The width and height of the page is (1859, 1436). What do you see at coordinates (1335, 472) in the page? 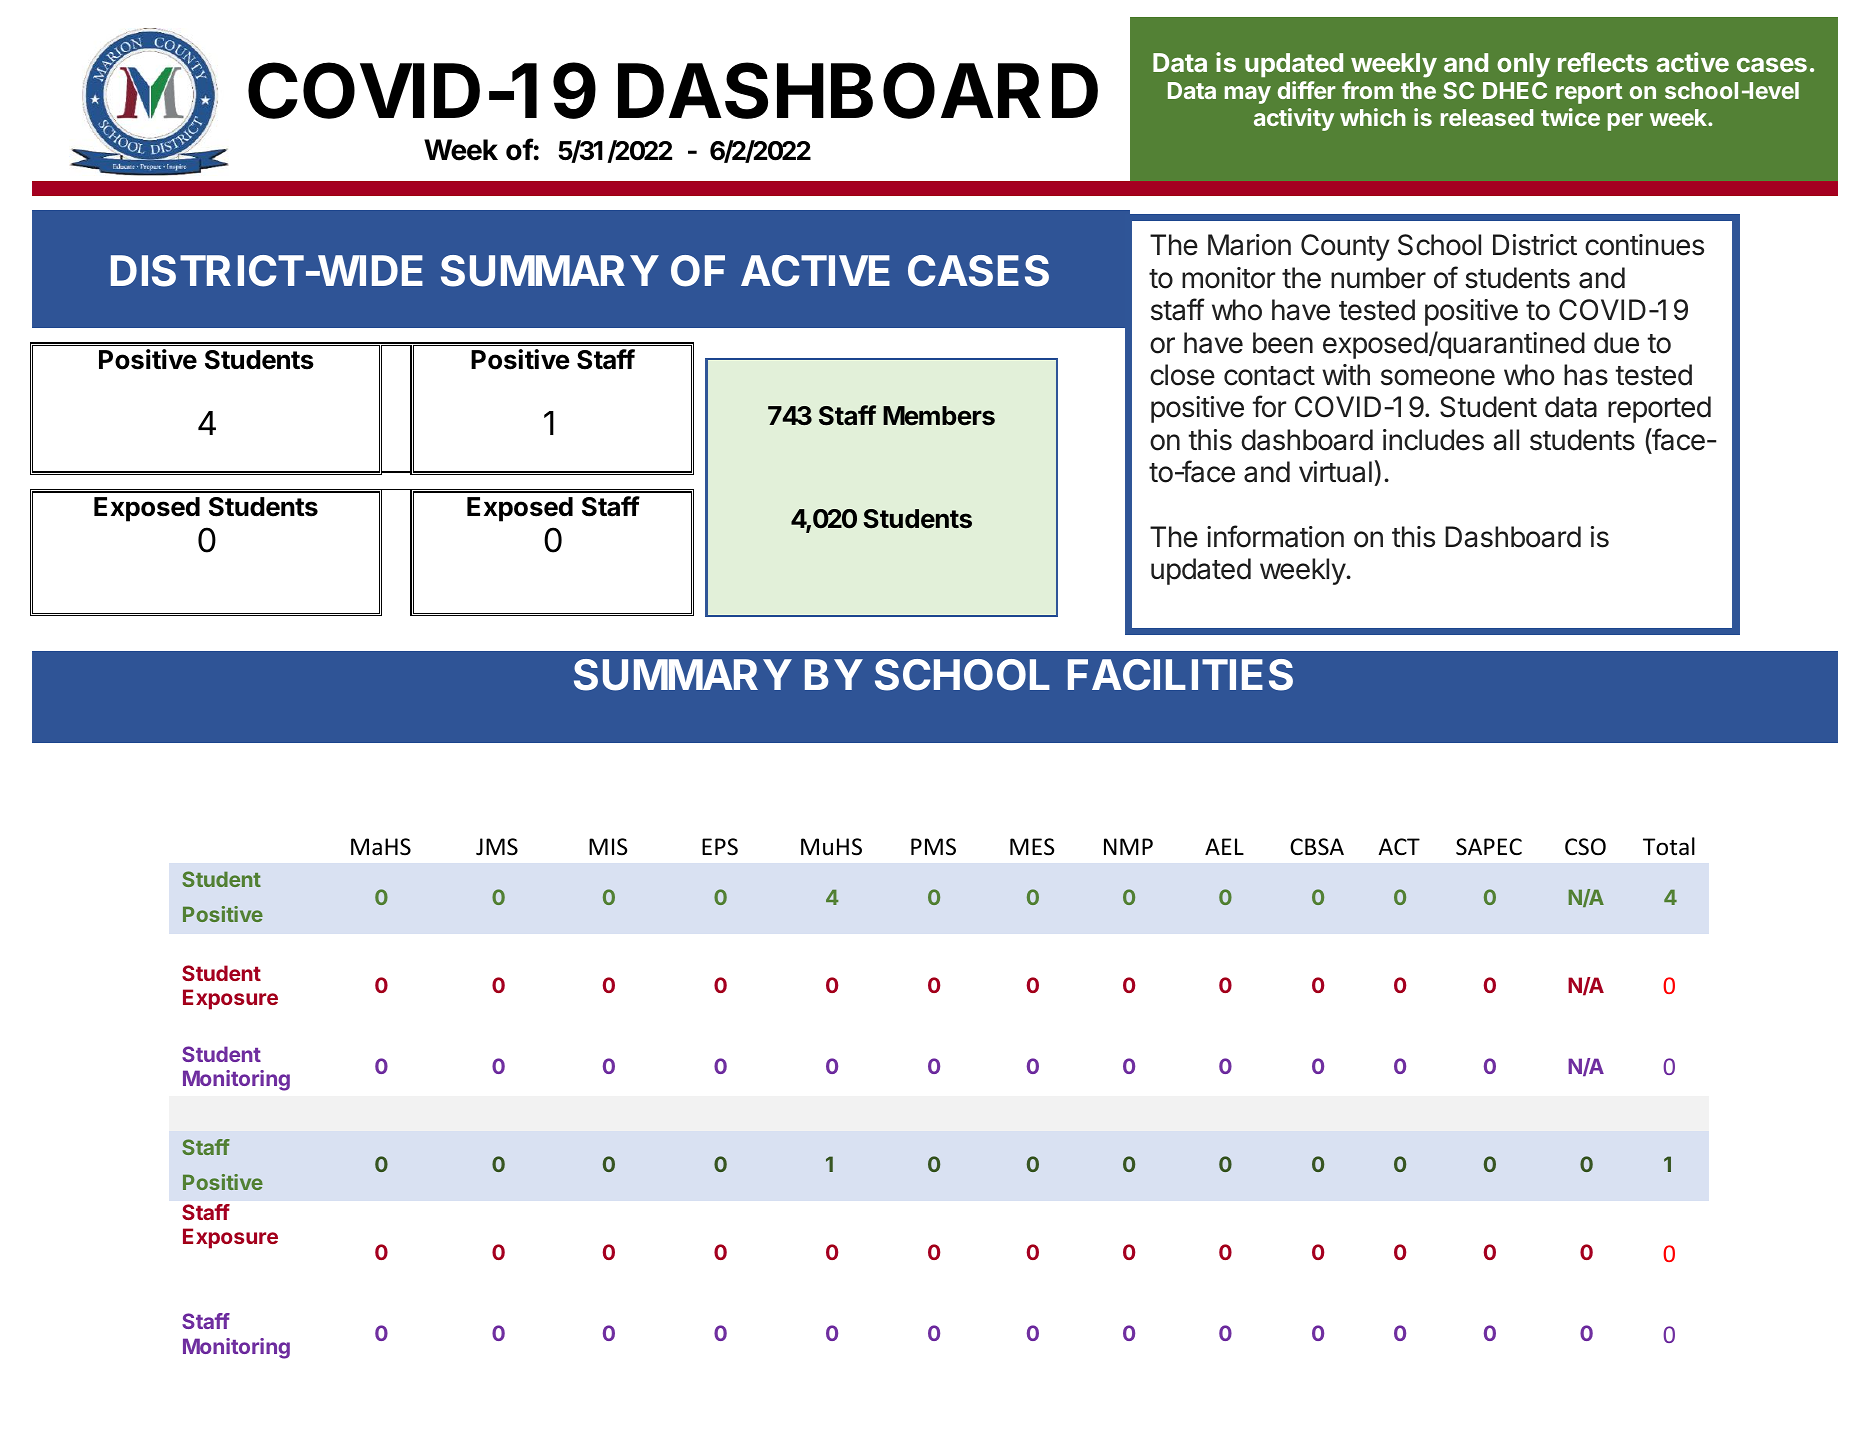
I see `virtual` at bounding box center [1335, 472].
